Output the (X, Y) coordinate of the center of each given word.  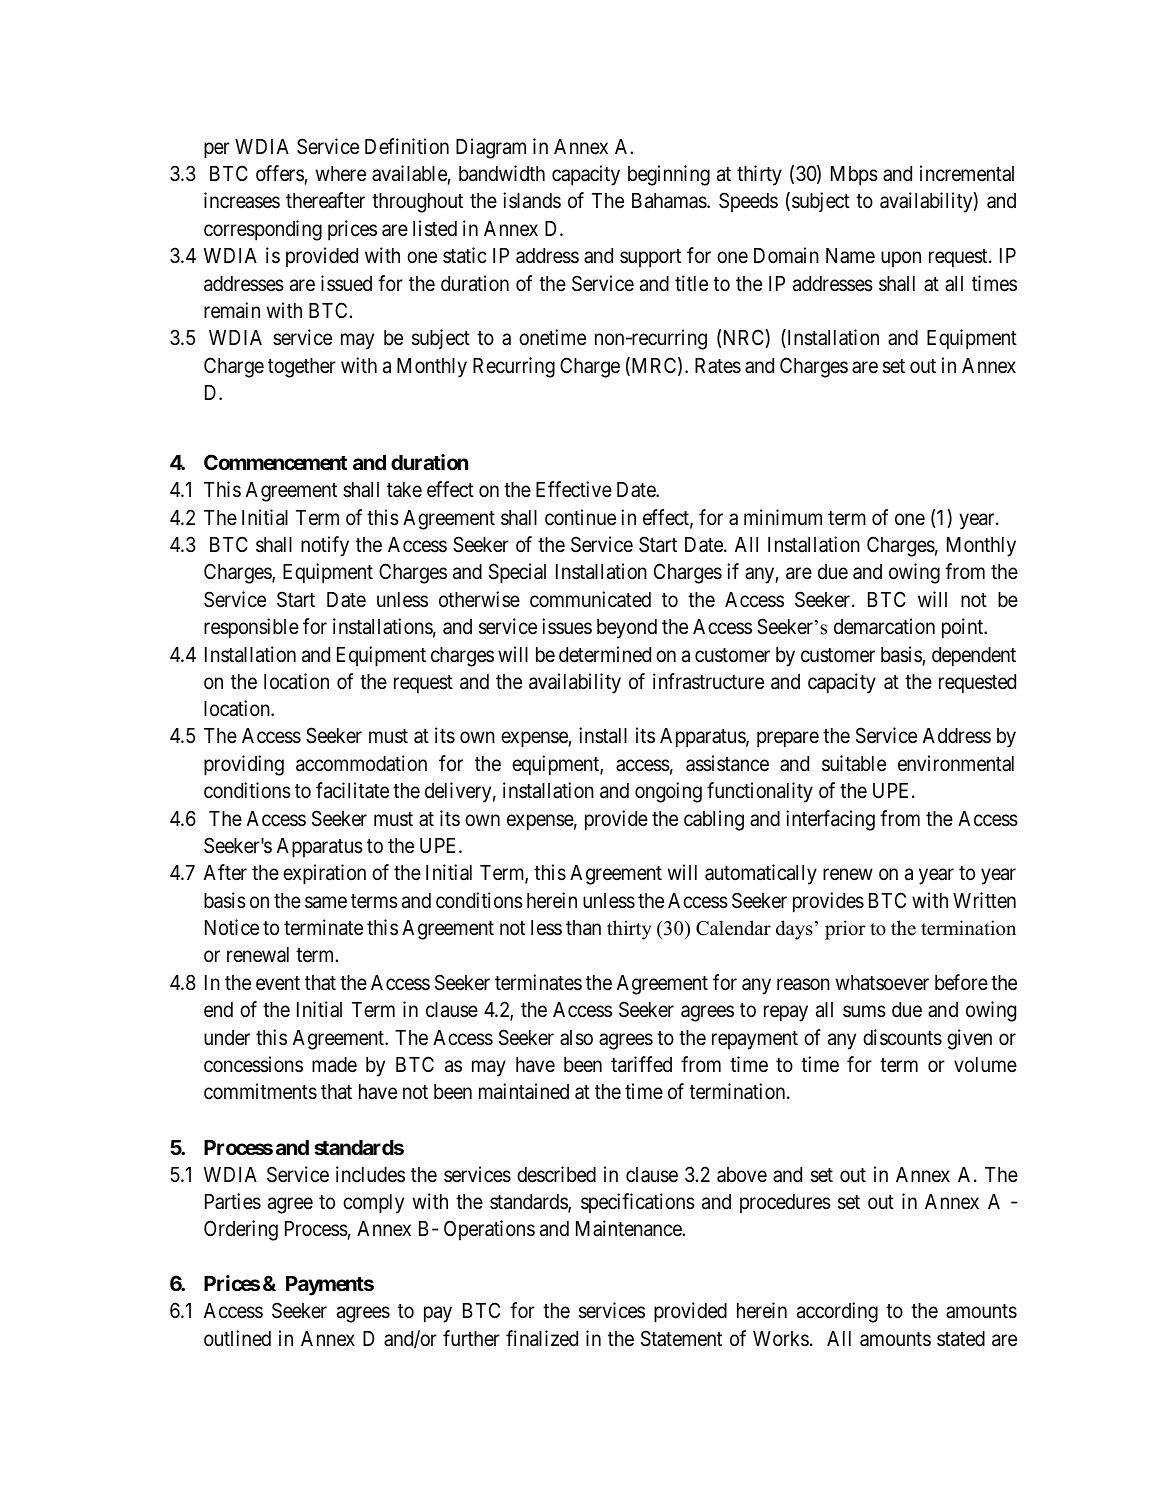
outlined (237, 1338)
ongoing (668, 792)
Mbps (854, 176)
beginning (669, 175)
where (341, 174)
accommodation (361, 763)
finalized (542, 1338)
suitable (854, 763)
